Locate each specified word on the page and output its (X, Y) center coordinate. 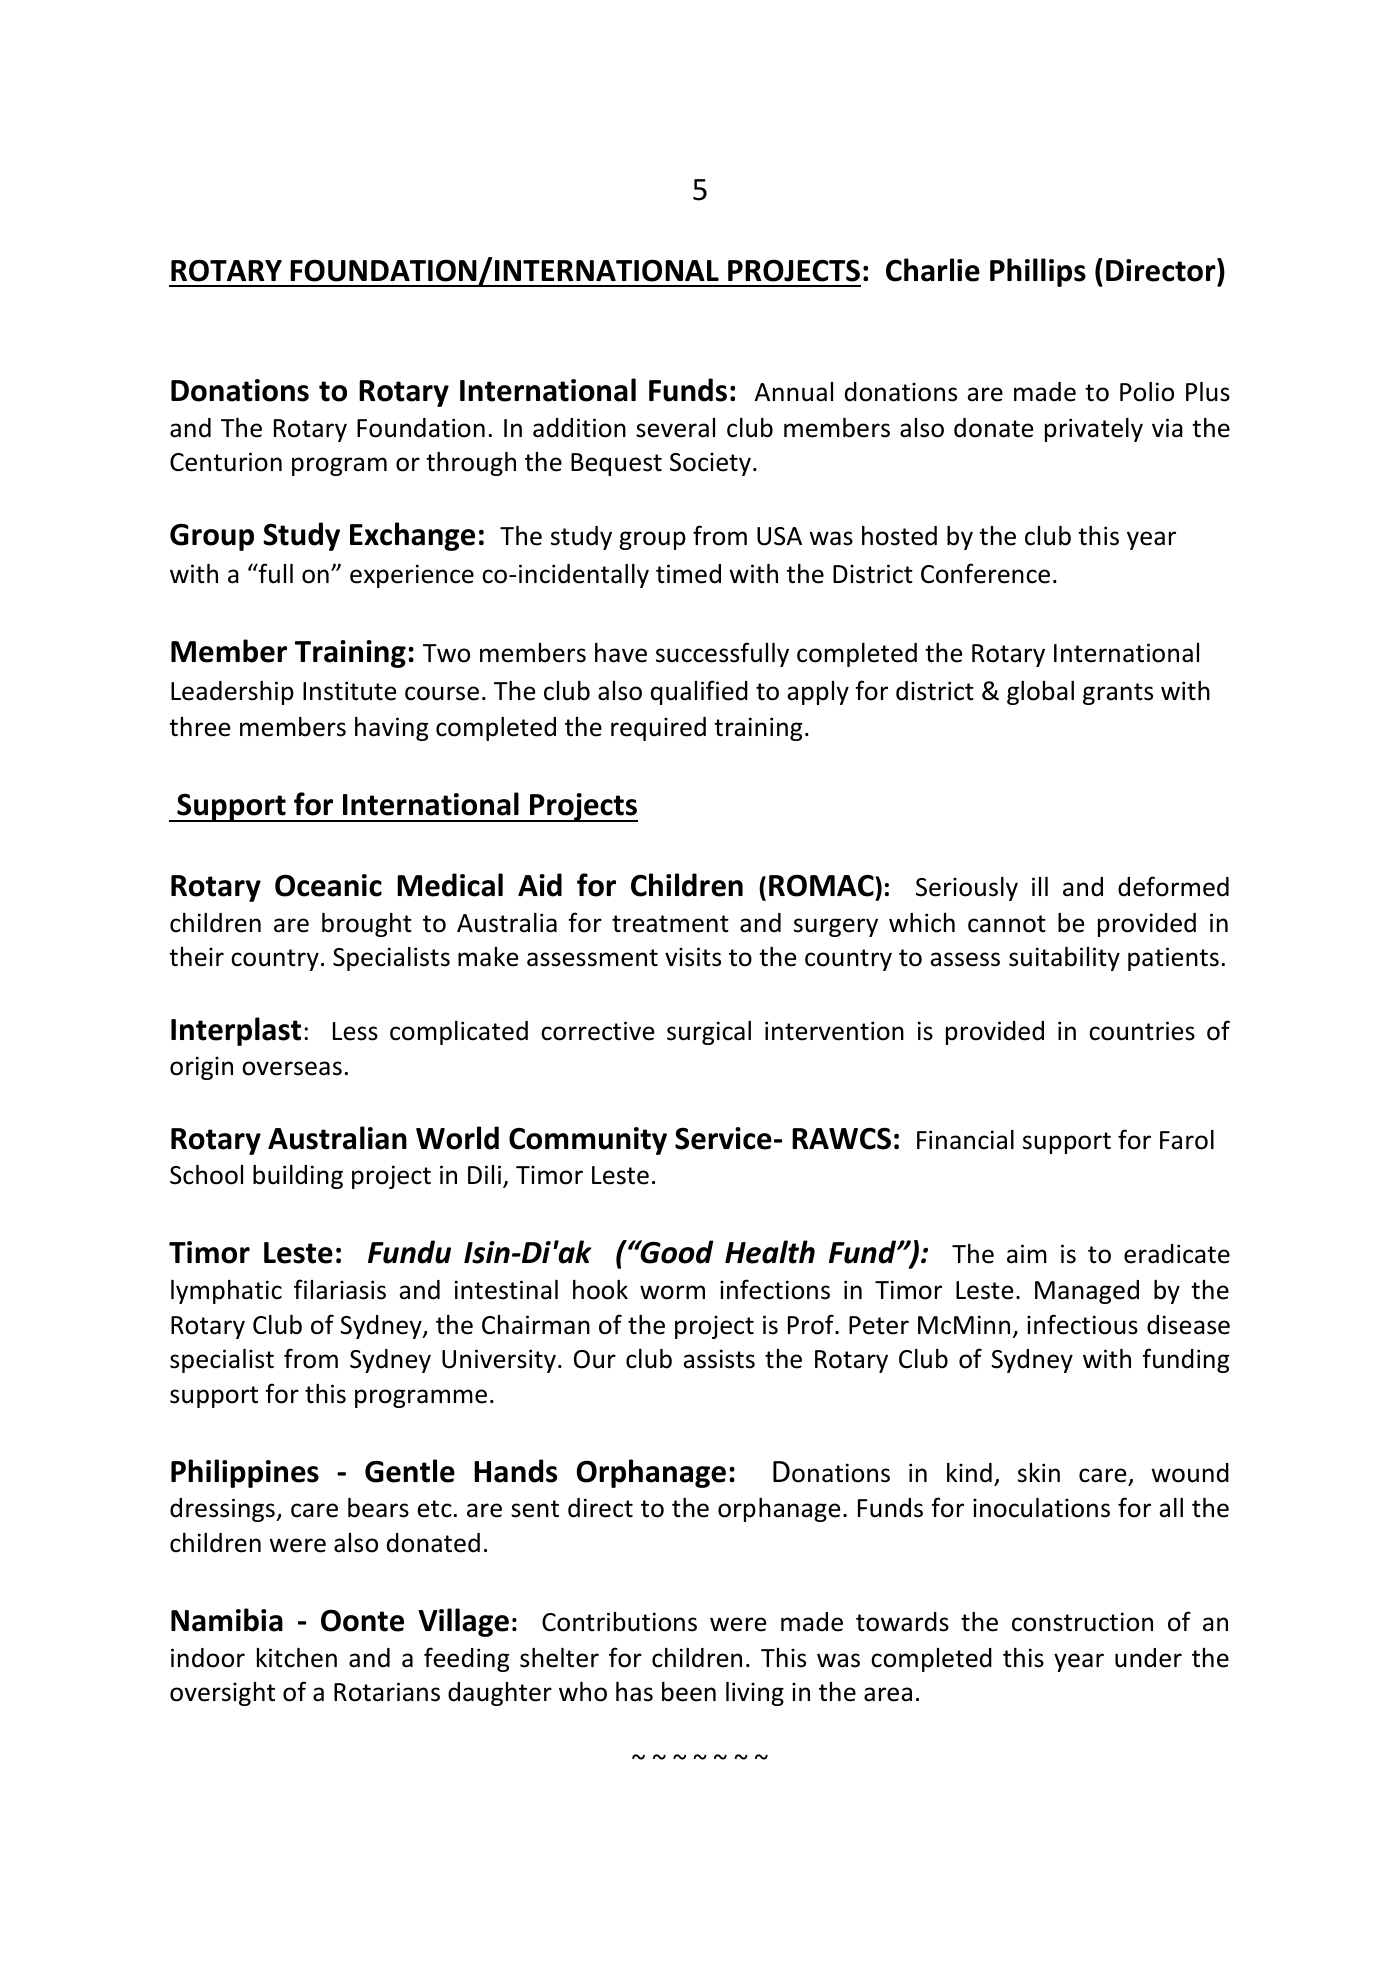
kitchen (297, 1658)
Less (355, 1031)
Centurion (226, 462)
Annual (794, 392)
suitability (1064, 959)
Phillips (1038, 272)
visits (693, 957)
